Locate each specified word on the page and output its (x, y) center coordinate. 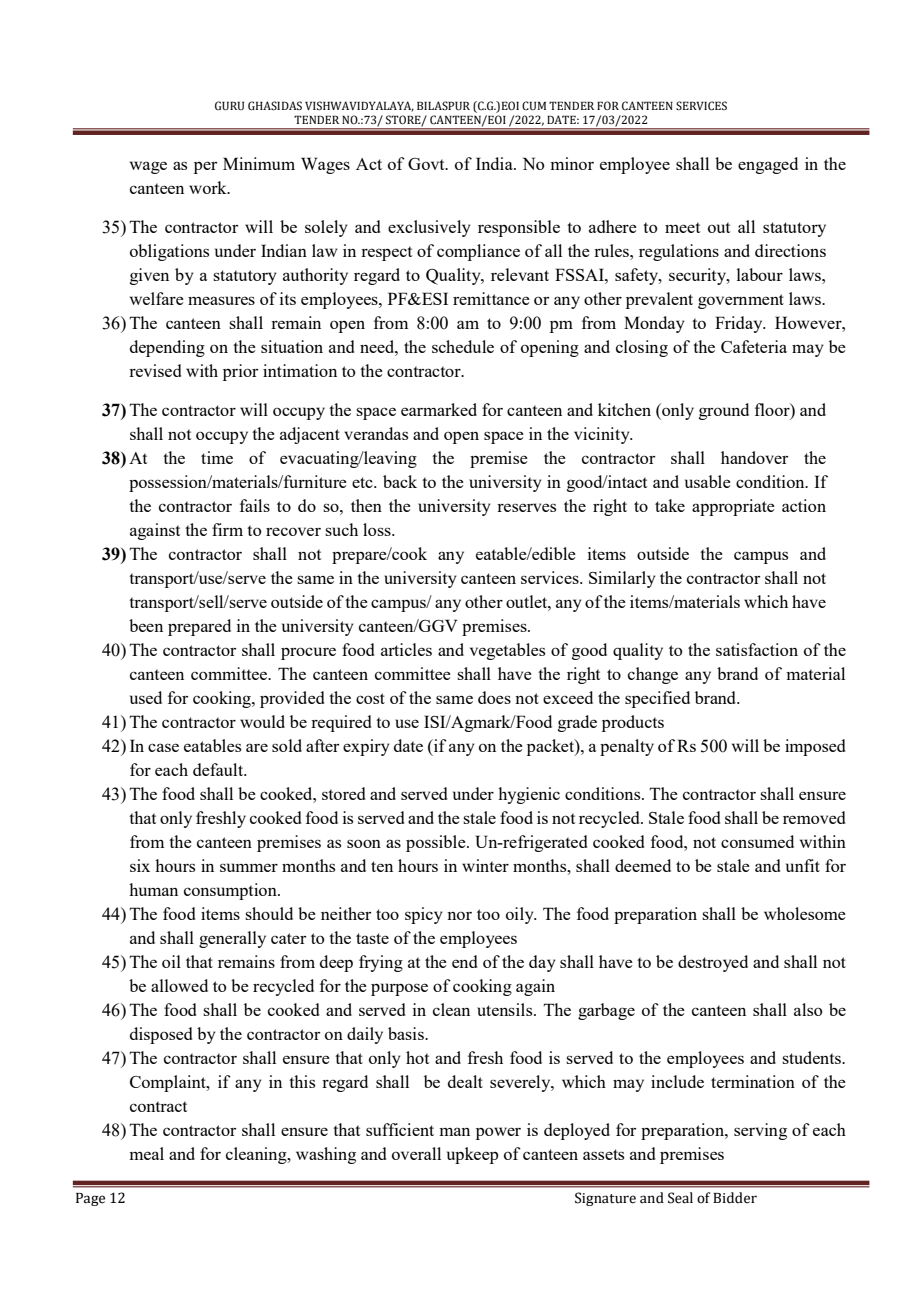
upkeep (473, 1155)
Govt (427, 164)
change (653, 675)
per (205, 167)
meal (146, 1153)
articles (406, 649)
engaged (768, 165)
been (146, 625)
